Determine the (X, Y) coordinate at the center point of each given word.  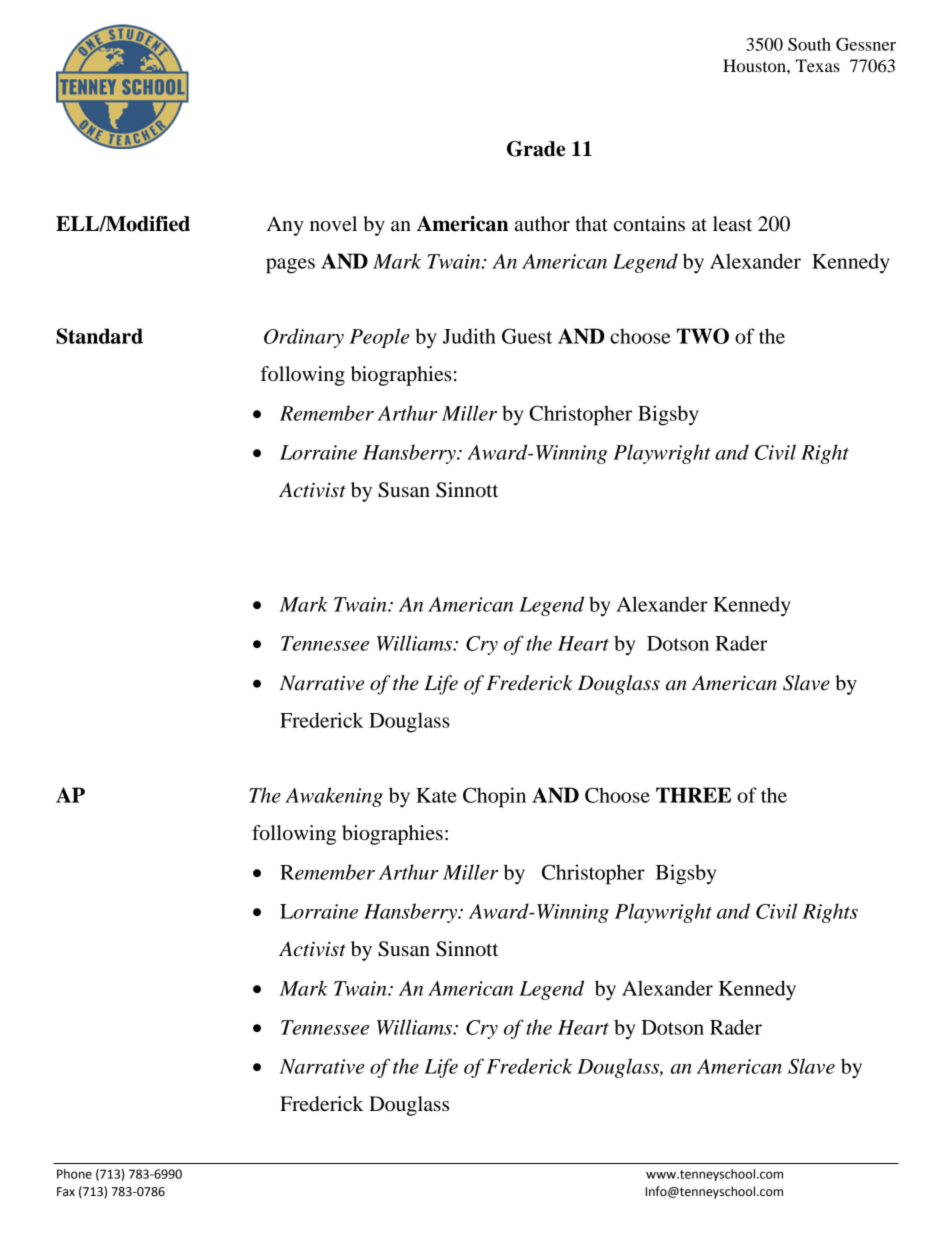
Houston (755, 65)
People (379, 338)
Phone (74, 1174)
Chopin (494, 797)
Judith (469, 336)
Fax (66, 1191)
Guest (527, 336)
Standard (99, 336)
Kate (436, 795)
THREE (693, 795)
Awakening (334, 797)
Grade (536, 149)
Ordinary (304, 338)
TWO (703, 336)
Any (285, 226)
